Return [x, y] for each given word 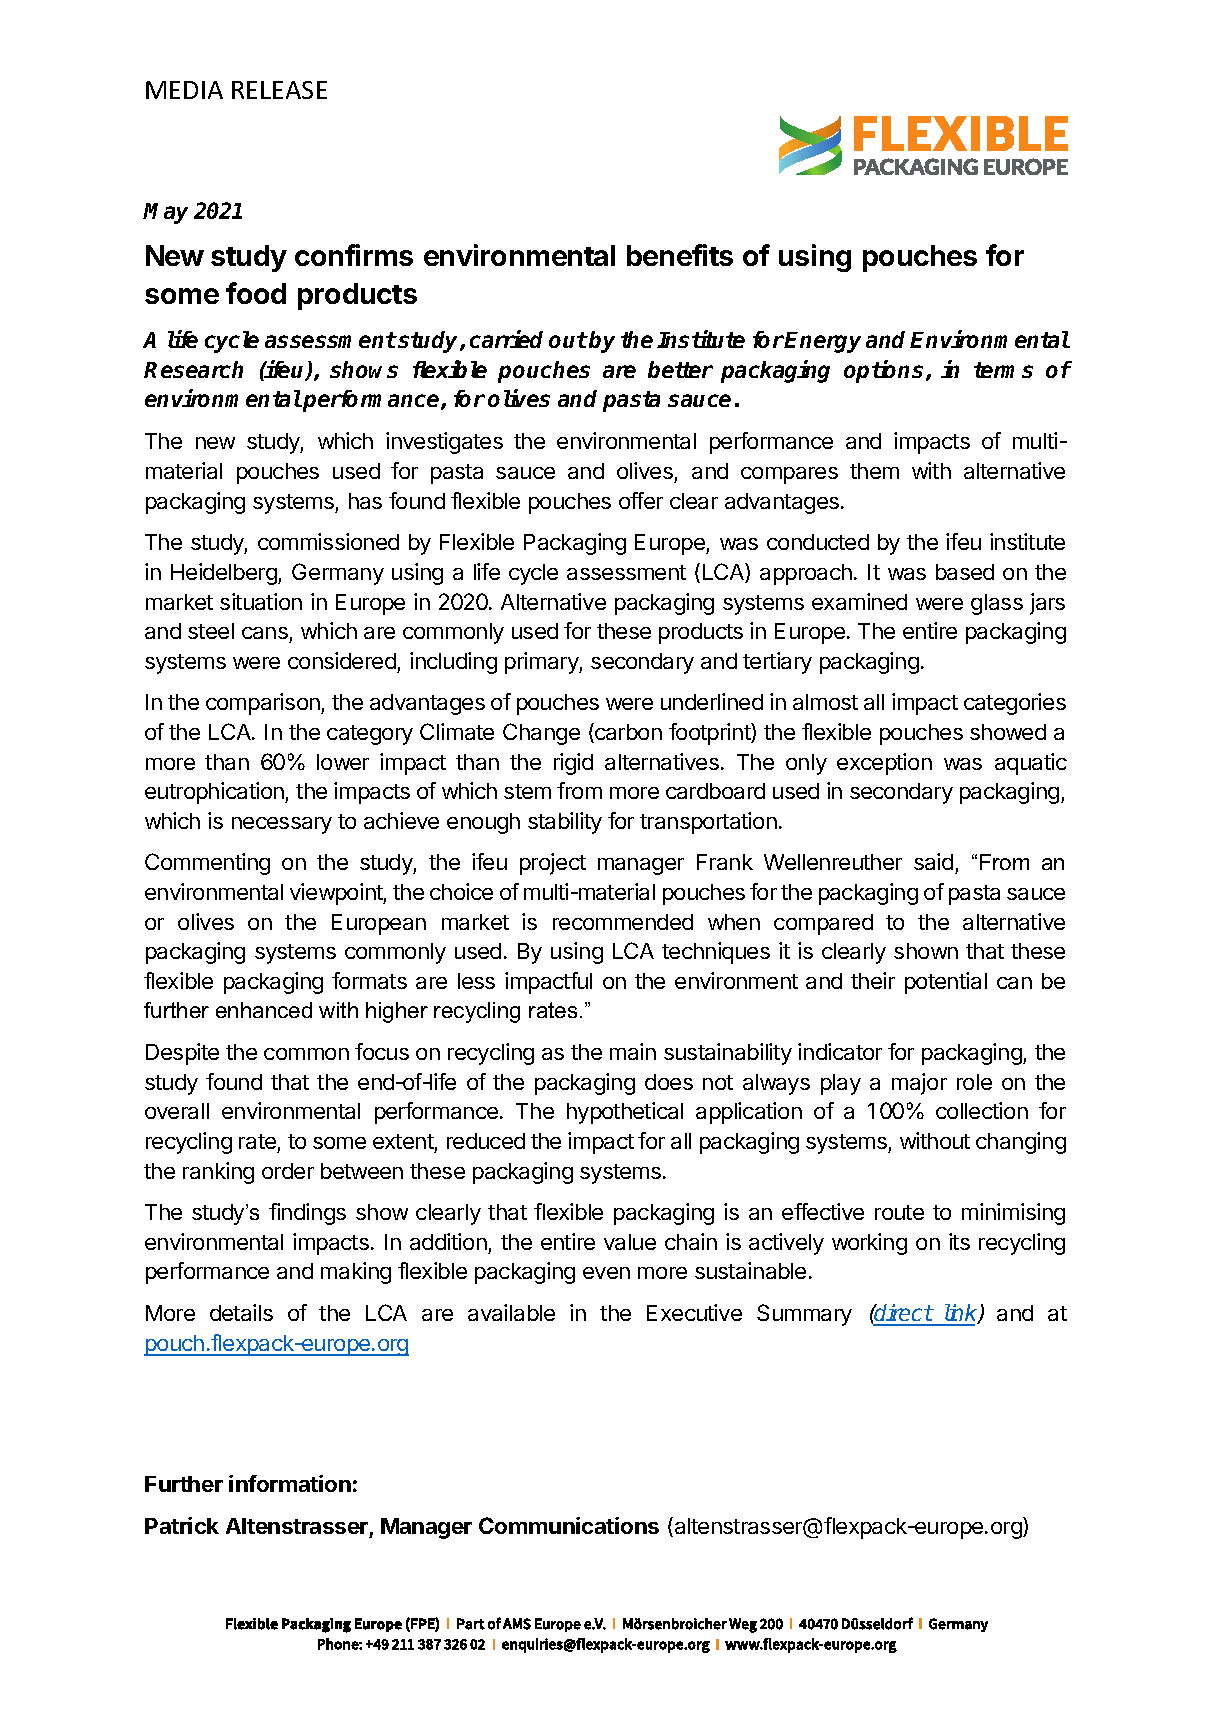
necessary [282, 825]
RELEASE [279, 90]
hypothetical [625, 1113]
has [365, 501]
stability [565, 823]
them [874, 471]
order [288, 1171]
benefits [680, 255]
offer [641, 500]
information [290, 1483]
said [933, 861]
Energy [822, 342]
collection [982, 1110]
